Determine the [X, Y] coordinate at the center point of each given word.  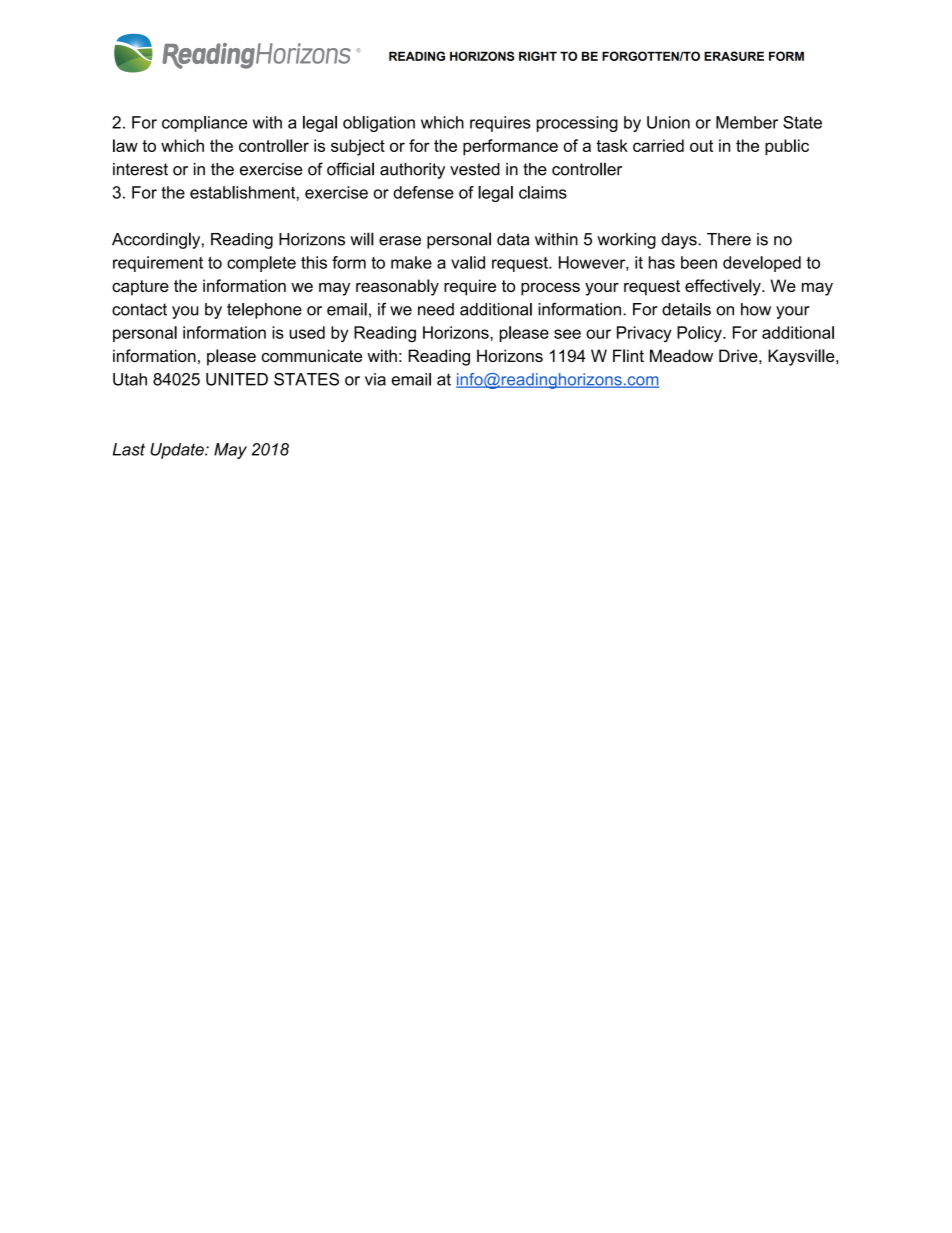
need [436, 309]
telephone [264, 311]
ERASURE [734, 56]
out [701, 146]
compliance [204, 124]
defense [423, 192]
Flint [628, 355]
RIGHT [538, 56]
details [686, 309]
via [375, 379]
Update [178, 451]
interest [140, 169]
